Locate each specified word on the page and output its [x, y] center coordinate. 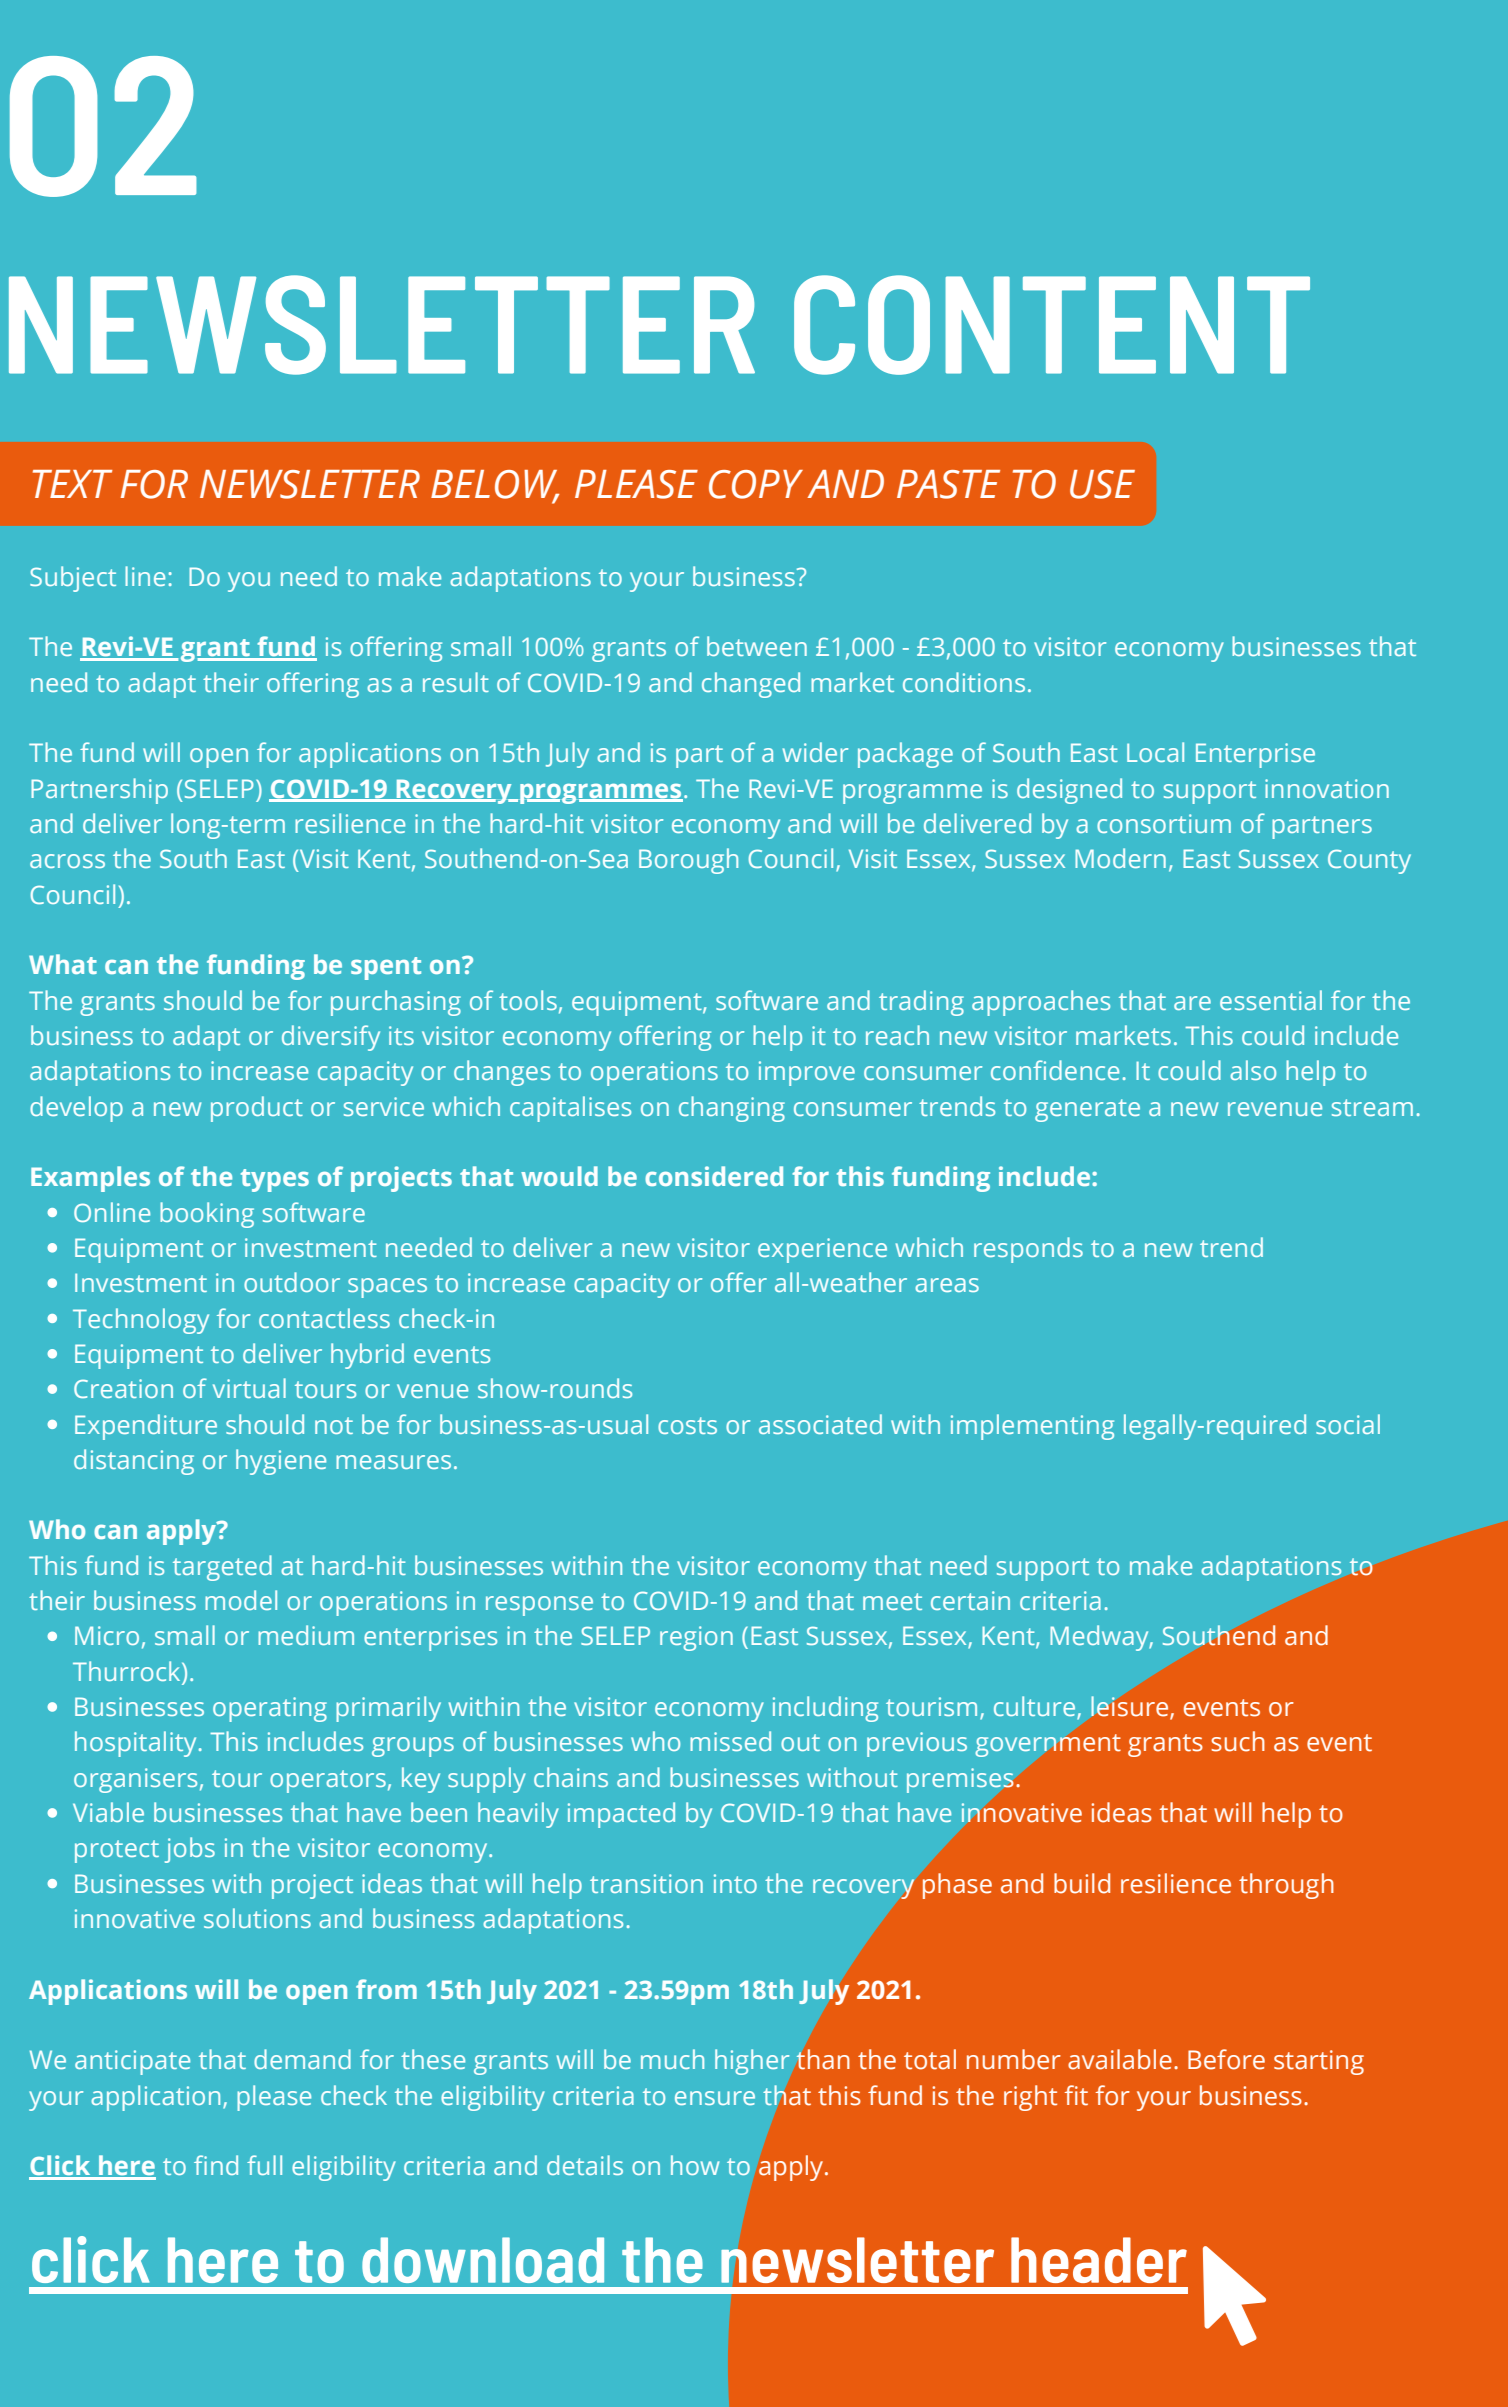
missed [730, 1741]
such [1238, 1741]
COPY [756, 484]
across [67, 861]
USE [1102, 484]
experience [822, 1250]
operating [270, 1709]
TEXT [72, 484]
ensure [715, 2098]
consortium [1164, 823]
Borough [688, 861]
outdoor [292, 1282]
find [216, 2165]
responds [1028, 1250]
